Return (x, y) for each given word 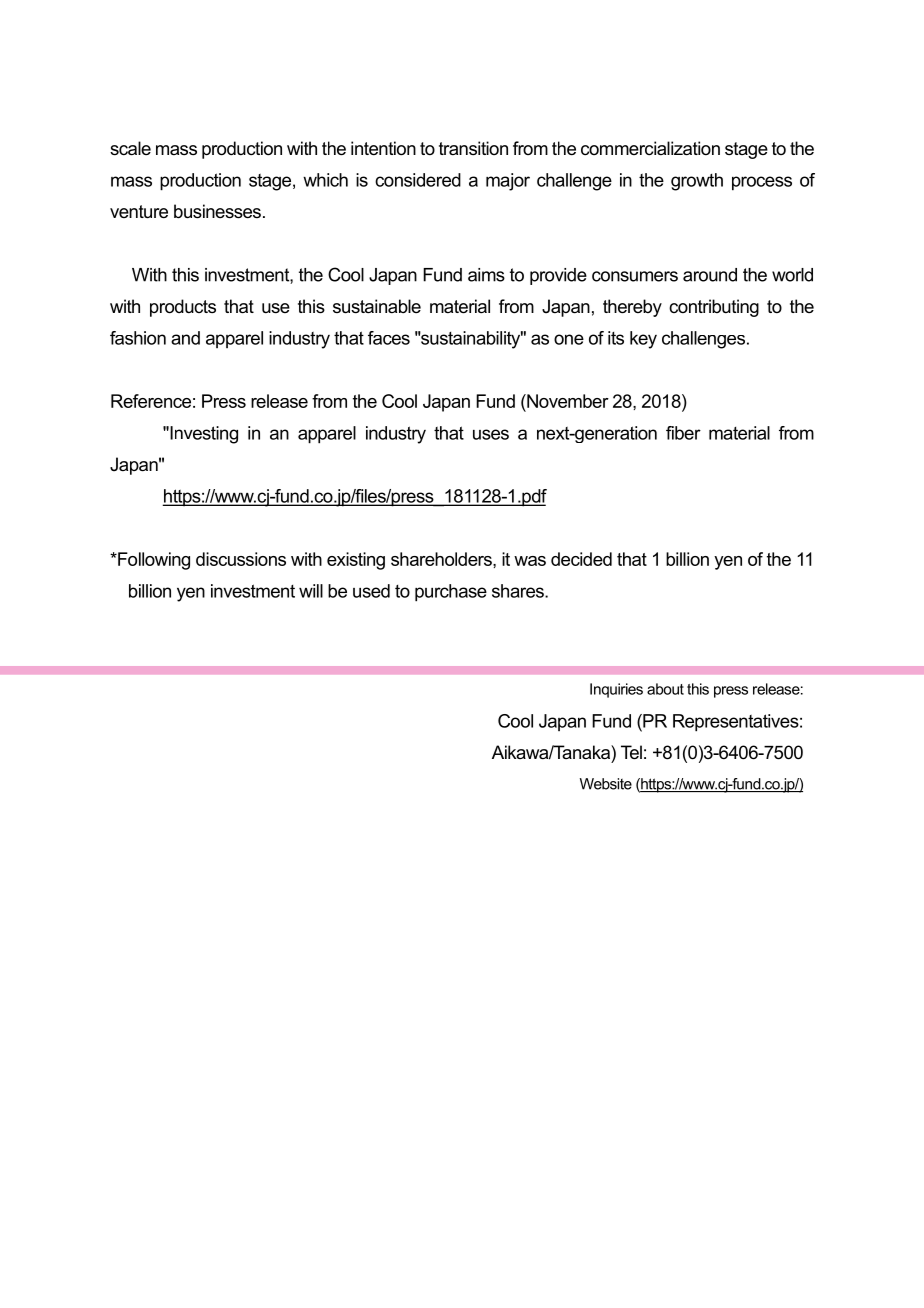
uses (491, 434)
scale (130, 148)
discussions (241, 559)
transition (473, 148)
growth (697, 182)
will (311, 591)
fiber (683, 433)
